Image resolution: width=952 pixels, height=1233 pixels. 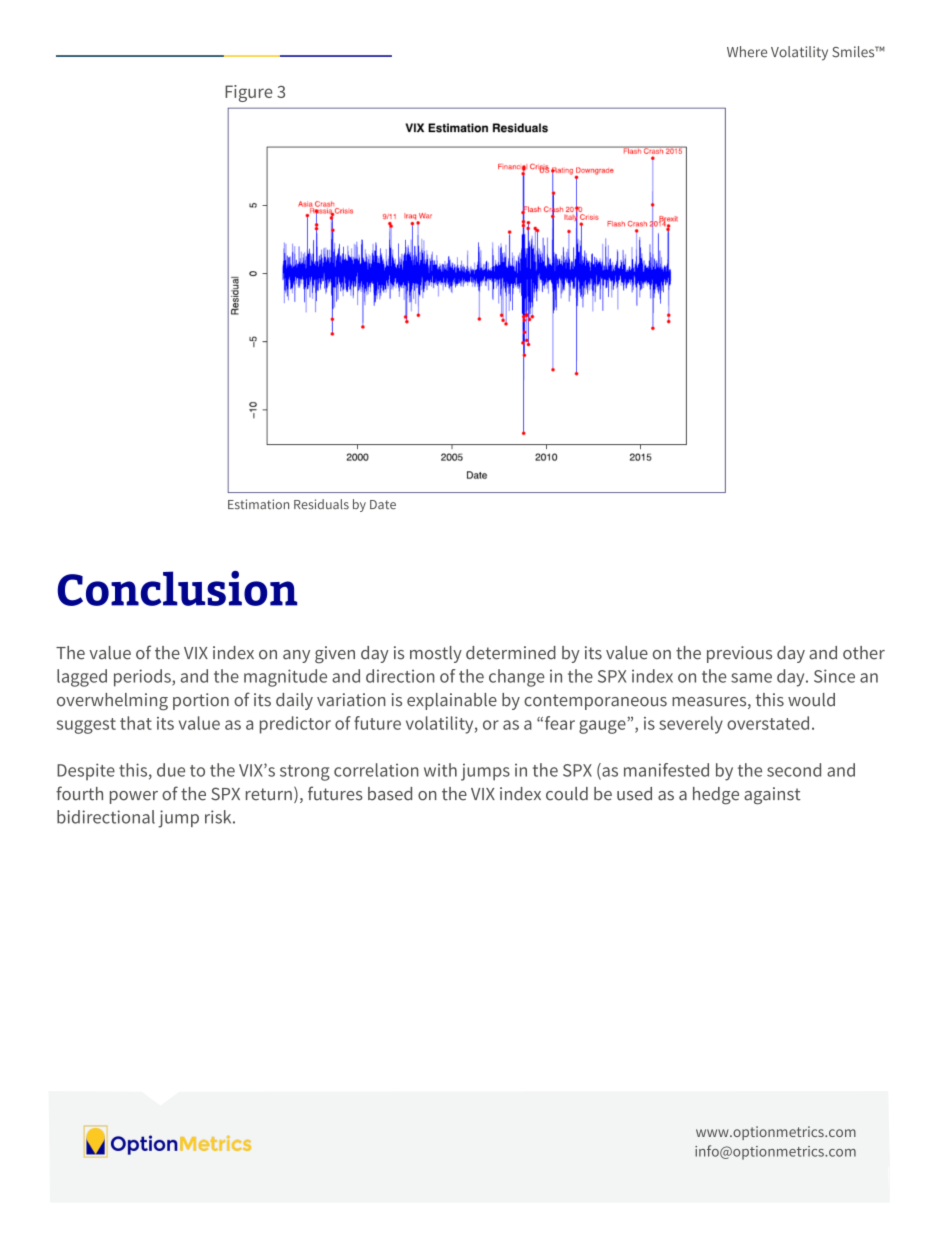 What do you see at coordinates (249, 93) in the screenshot?
I see `Figure` at bounding box center [249, 93].
